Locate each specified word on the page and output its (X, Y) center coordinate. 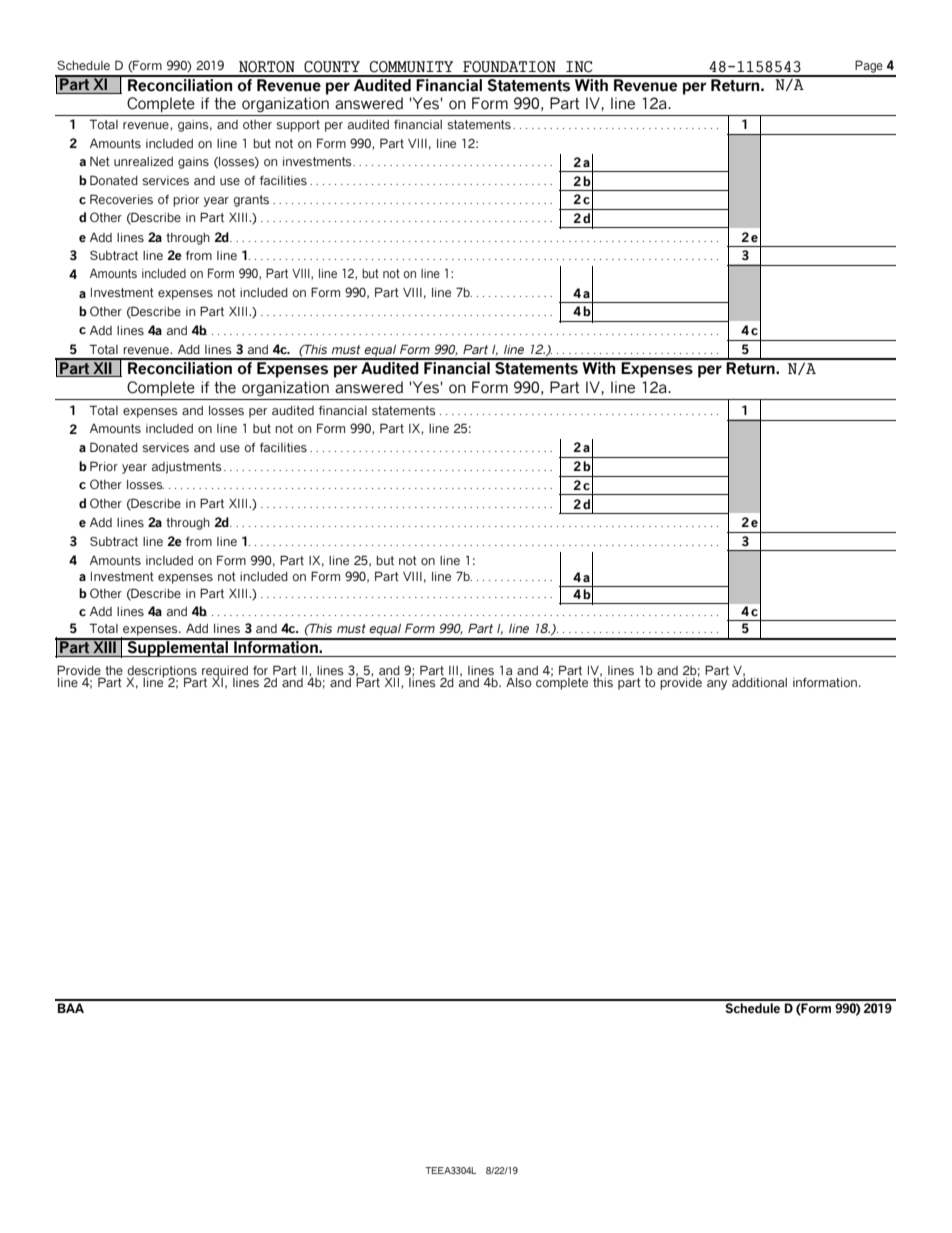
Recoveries (121, 199)
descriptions (162, 673)
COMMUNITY (411, 67)
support (298, 126)
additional (759, 681)
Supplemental (178, 647)
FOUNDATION (509, 67)
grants (251, 201)
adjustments (187, 468)
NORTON (267, 67)
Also (519, 682)
